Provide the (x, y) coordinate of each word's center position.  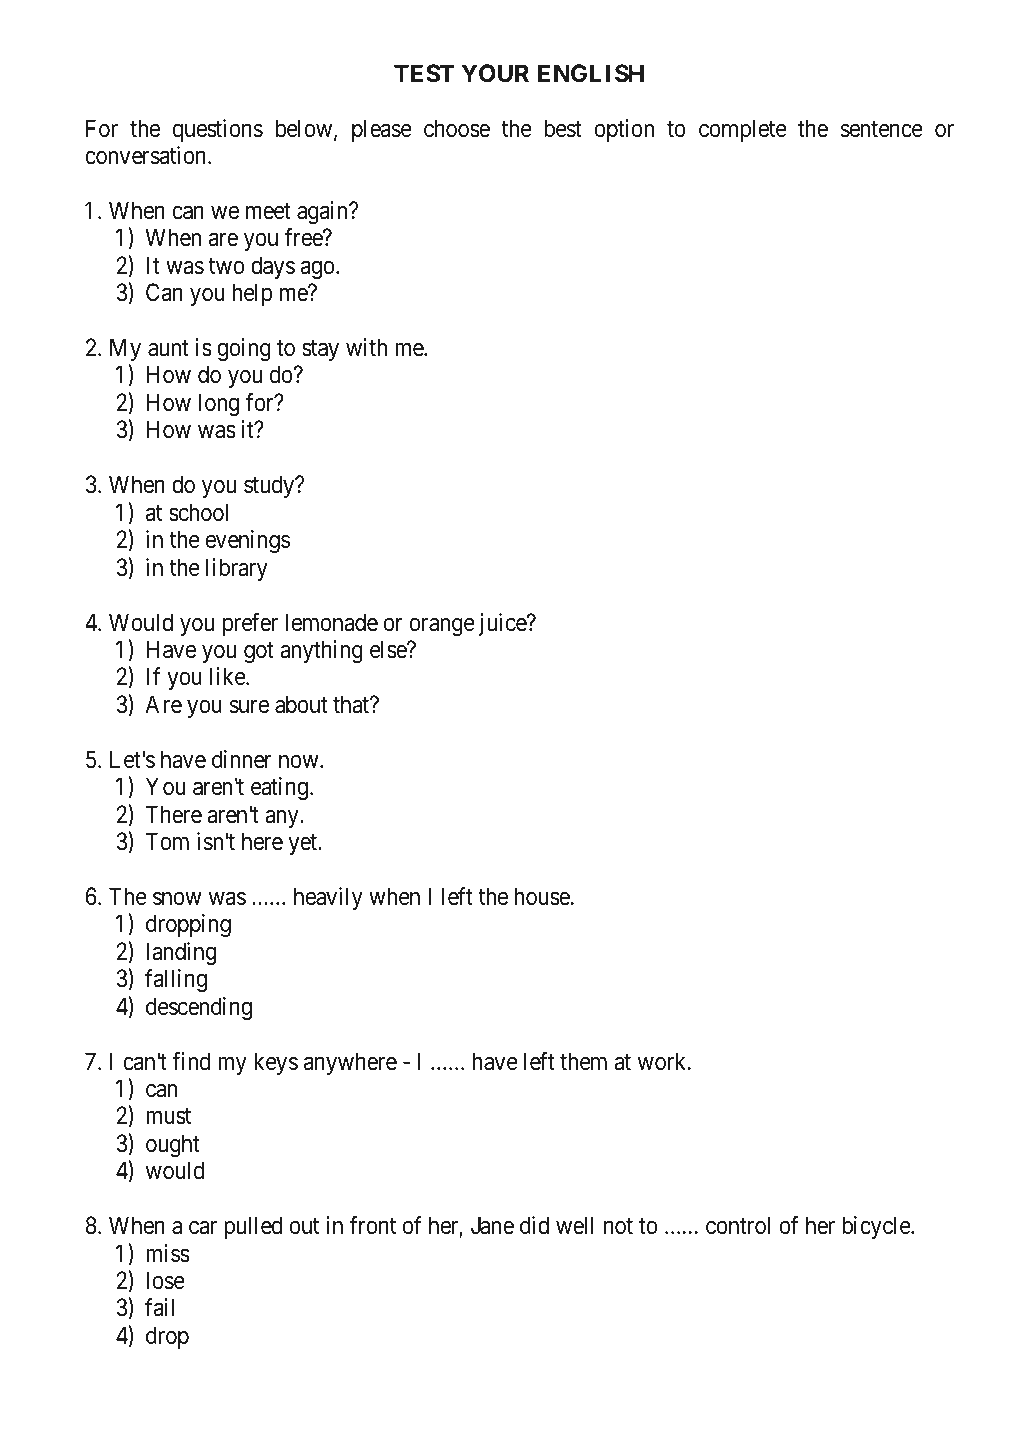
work (663, 1061)
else (389, 649)
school (198, 512)
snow (177, 899)
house (542, 896)
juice (503, 624)
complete (743, 130)
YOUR (495, 73)
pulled (253, 1227)
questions (218, 130)
